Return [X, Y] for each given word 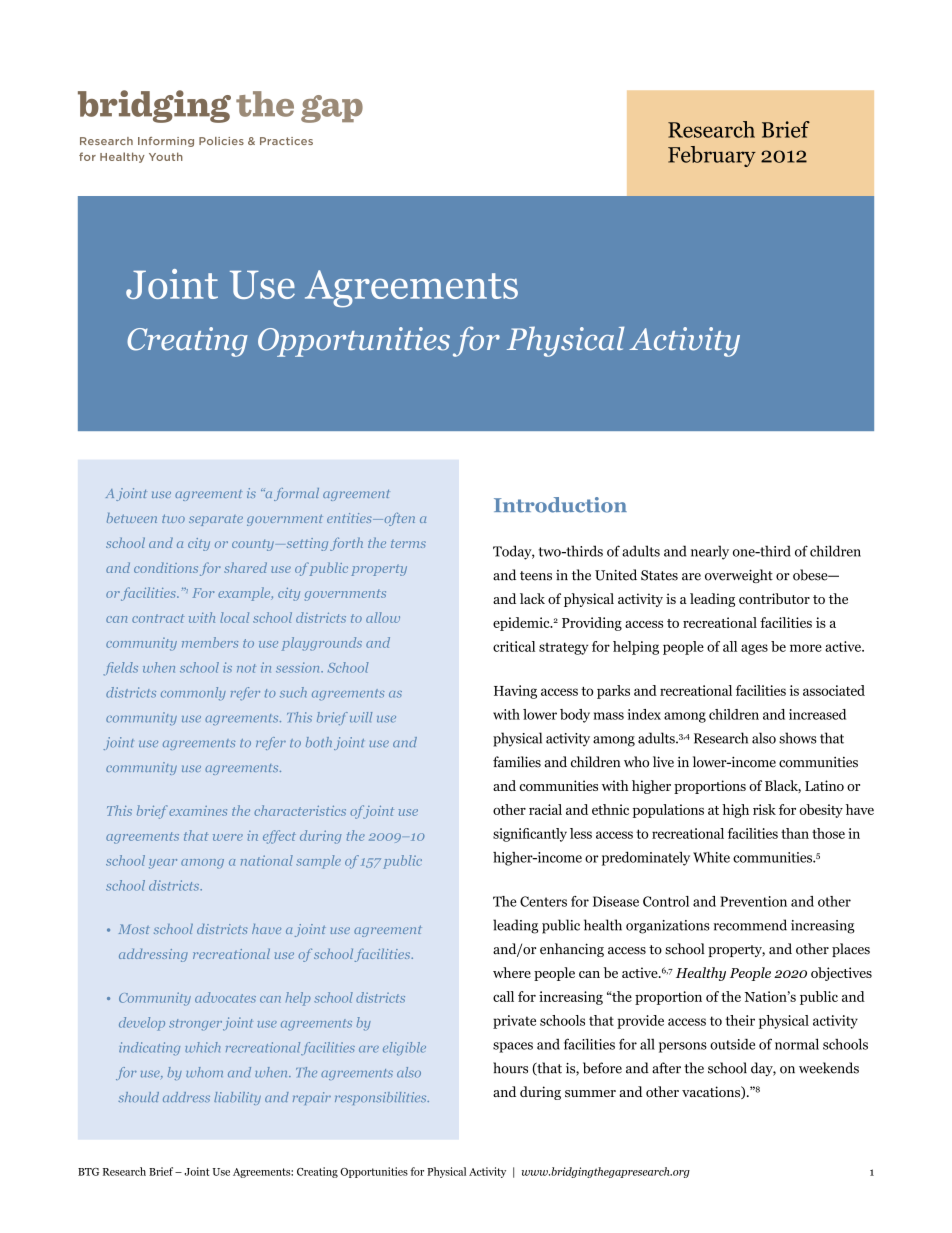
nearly [710, 552]
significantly [530, 835]
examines [198, 811]
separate [216, 520]
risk [764, 809]
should [138, 1097]
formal [296, 494]
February [712, 156]
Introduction [560, 505]
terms [408, 544]
